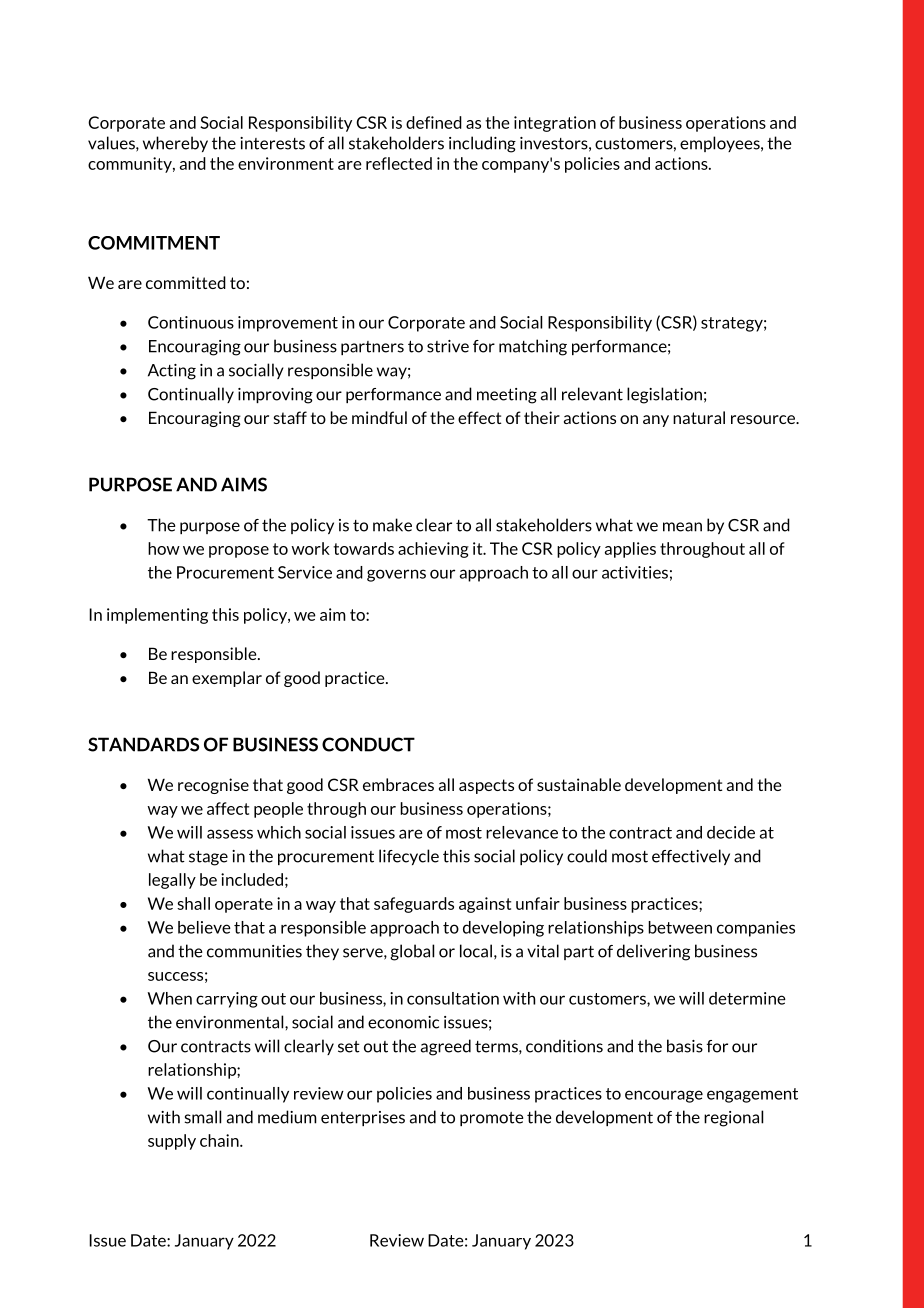  What do you see at coordinates (635, 572) in the screenshot?
I see `activities` at bounding box center [635, 572].
